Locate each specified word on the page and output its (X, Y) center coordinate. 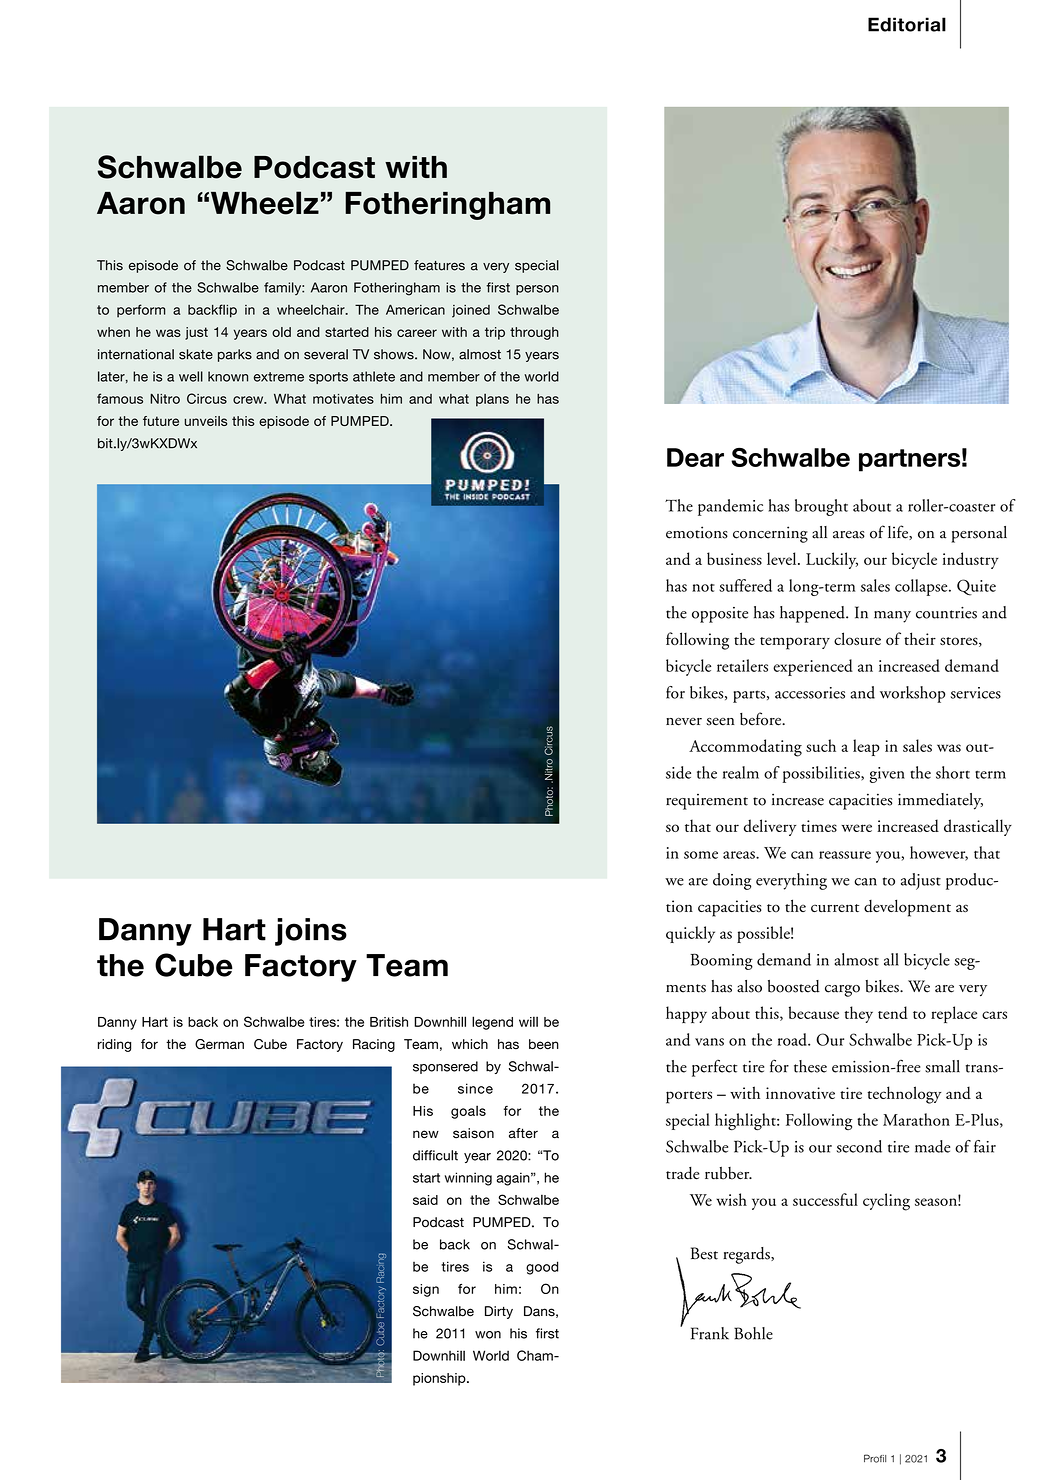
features (439, 265)
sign (426, 1290)
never (684, 722)
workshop (912, 694)
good (542, 1268)
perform (141, 311)
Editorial (907, 24)
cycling (886, 1202)
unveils (206, 421)
